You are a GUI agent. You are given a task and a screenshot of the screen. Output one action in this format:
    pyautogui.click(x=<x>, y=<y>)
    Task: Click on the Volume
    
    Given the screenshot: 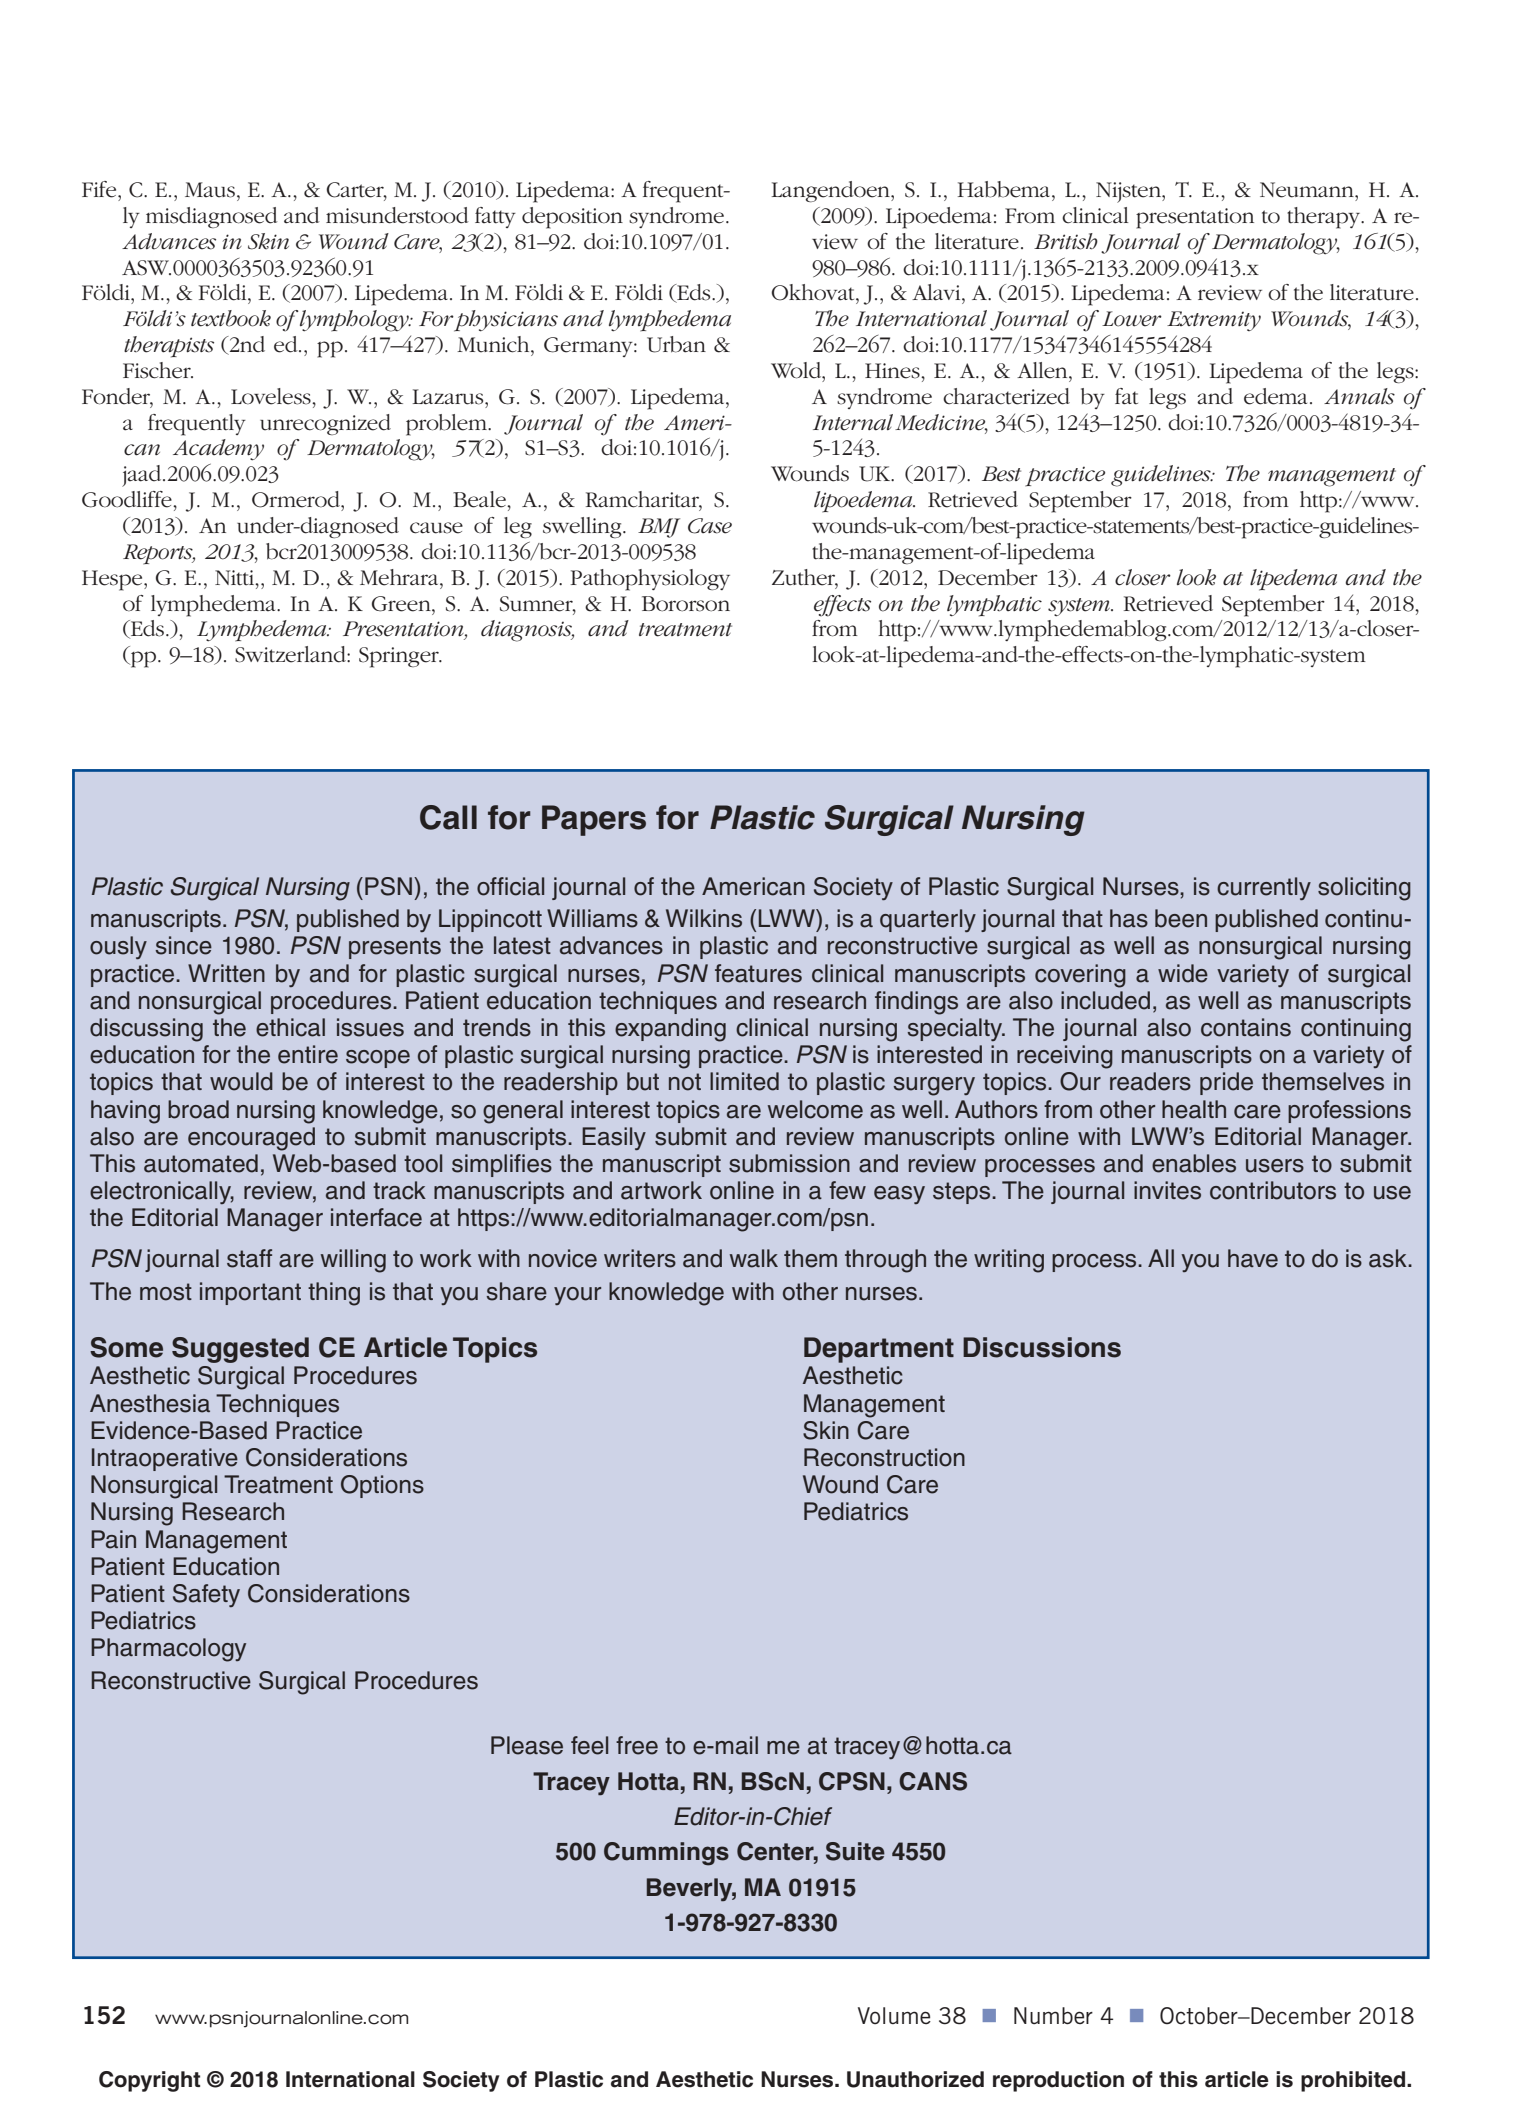 What is the action you would take?
    pyautogui.click(x=894, y=2015)
